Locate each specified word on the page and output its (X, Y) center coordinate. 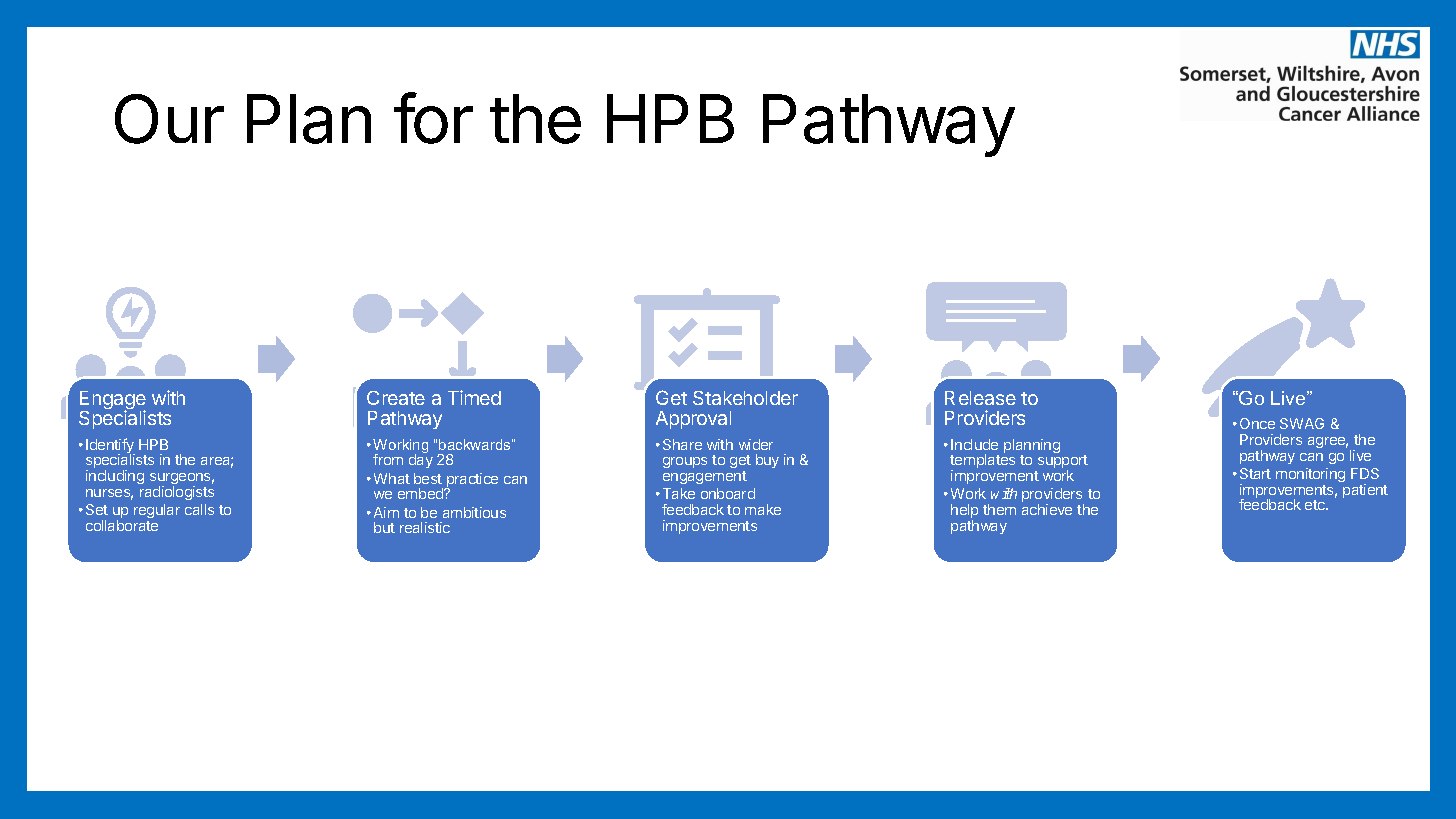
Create (396, 398)
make (763, 509)
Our (169, 119)
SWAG (1302, 423)
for (433, 118)
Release (980, 398)
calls (199, 509)
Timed (474, 397)
